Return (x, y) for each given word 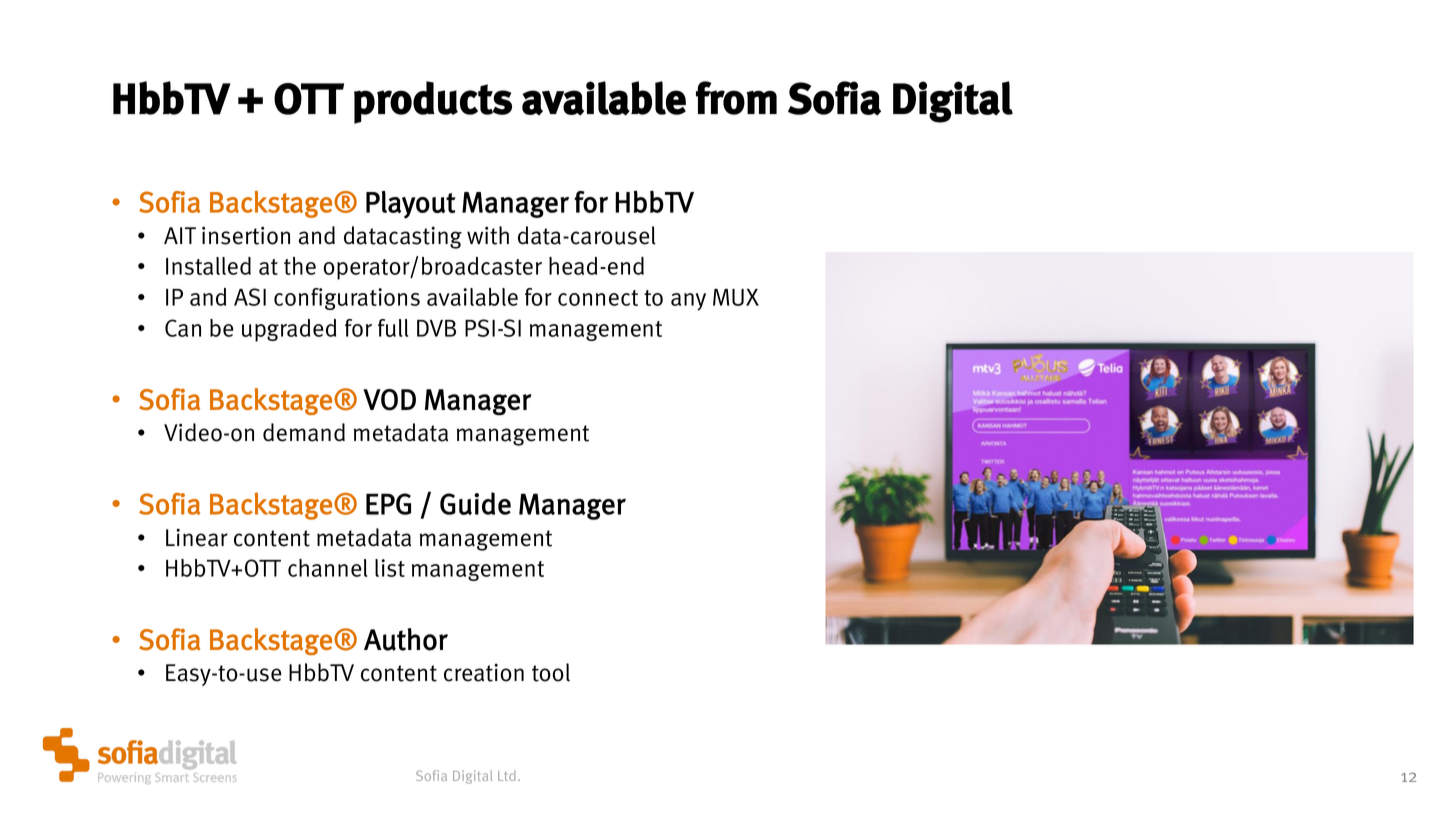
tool (551, 672)
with (488, 235)
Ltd (507, 775)
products (433, 102)
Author (406, 639)
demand (304, 432)
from (736, 98)
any (688, 302)
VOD (389, 400)
